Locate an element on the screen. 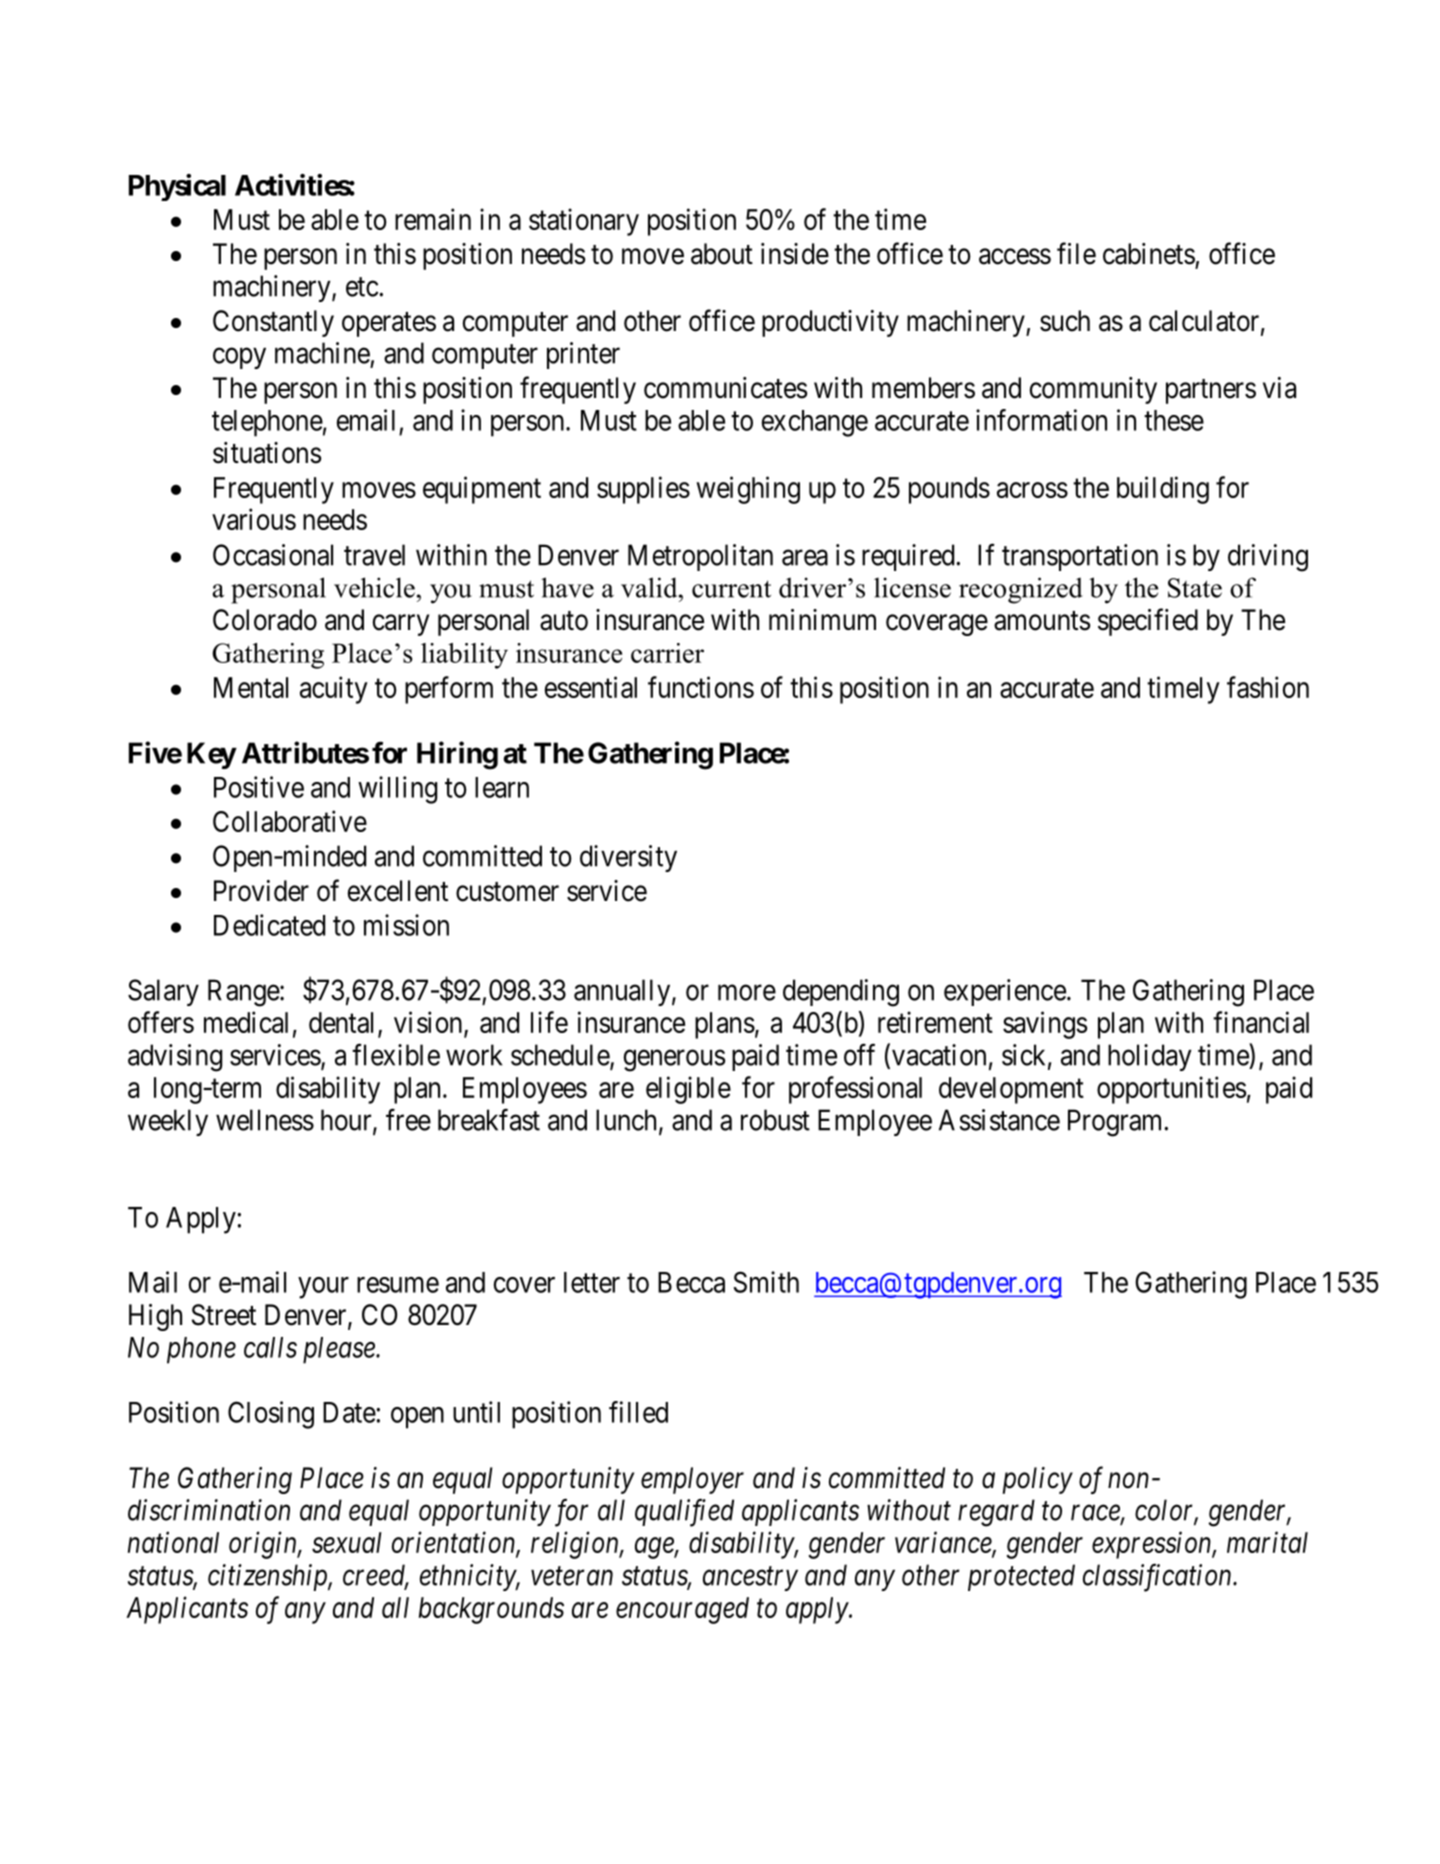 This screenshot has width=1440, height=1864. ancestry is located at coordinates (750, 1579).
